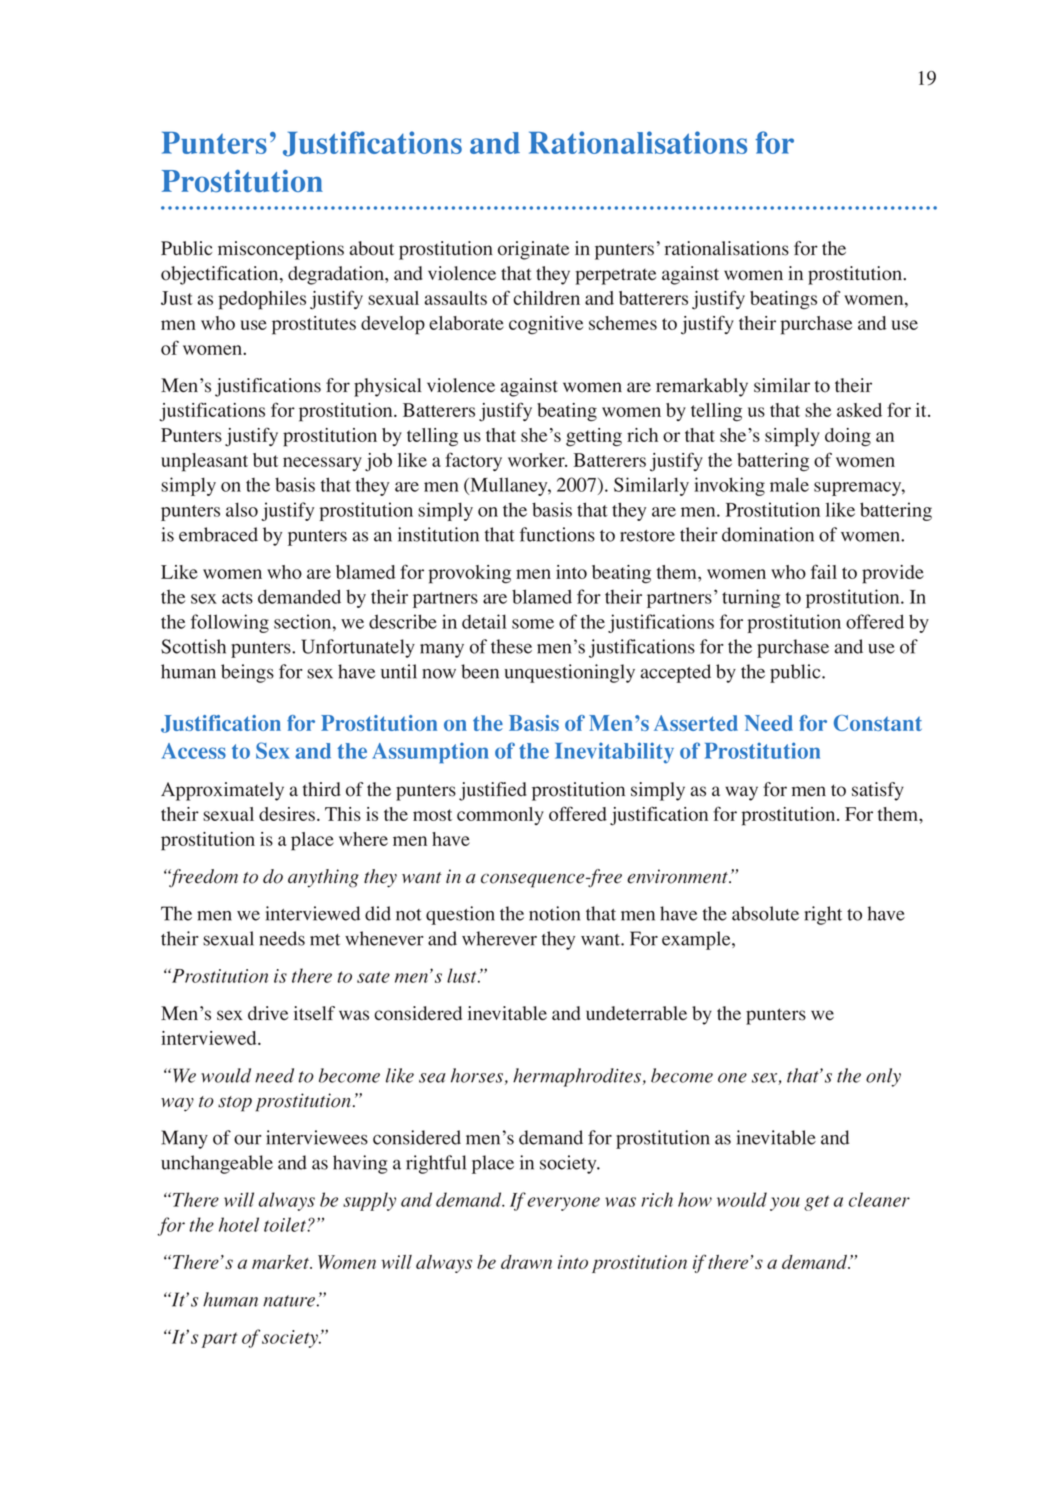 This page has width=1058, height=1497. I want to click on children, so click(546, 298).
